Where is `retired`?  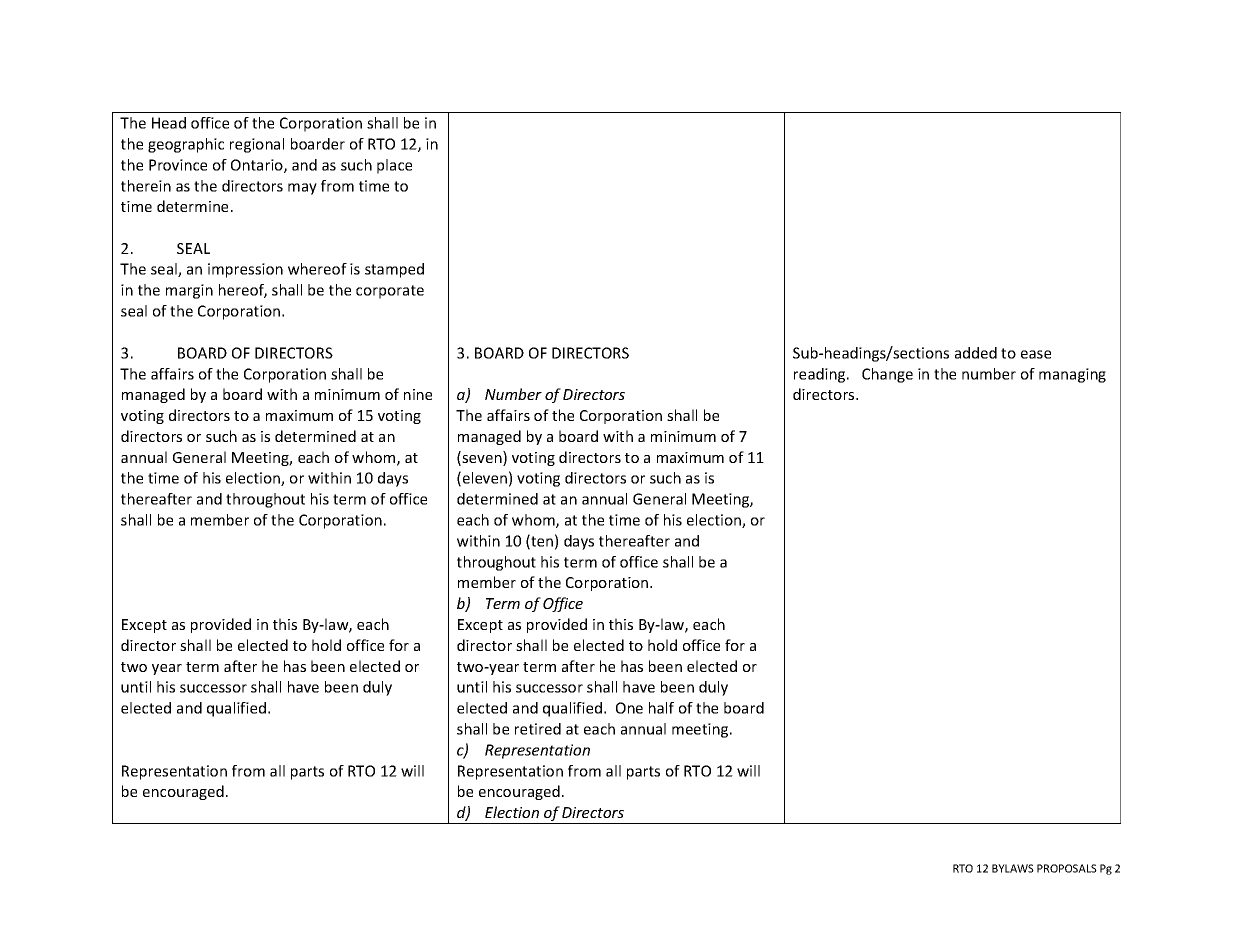
retired is located at coordinates (538, 729).
